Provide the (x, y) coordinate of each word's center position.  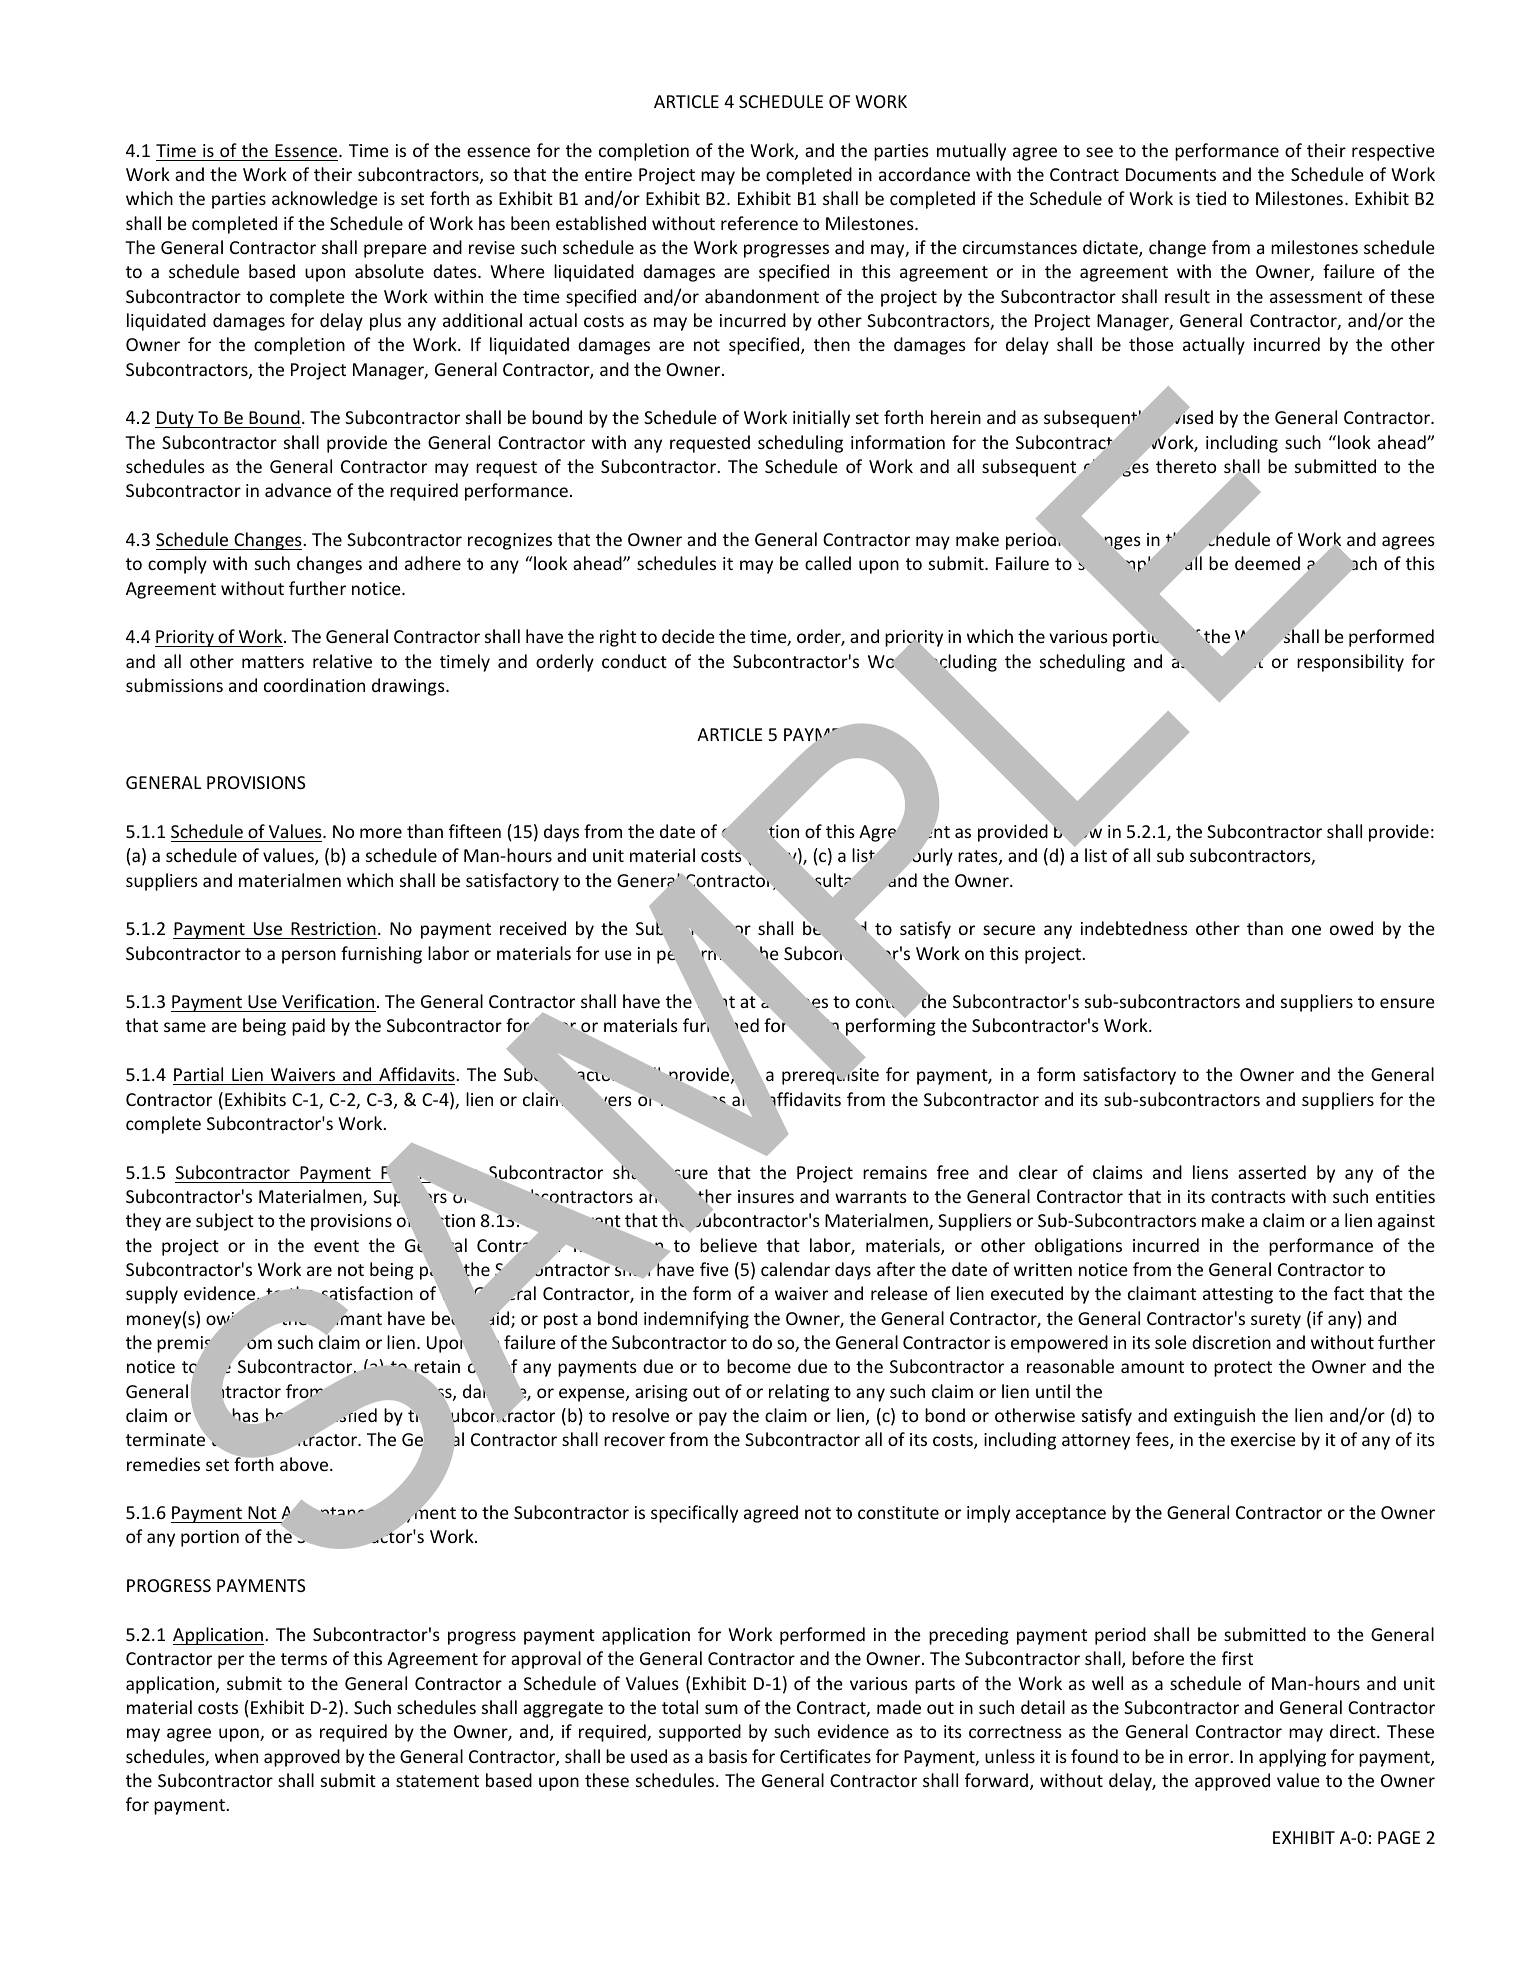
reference (759, 223)
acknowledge (325, 200)
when (236, 1756)
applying (1292, 1758)
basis (728, 1756)
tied (1211, 198)
